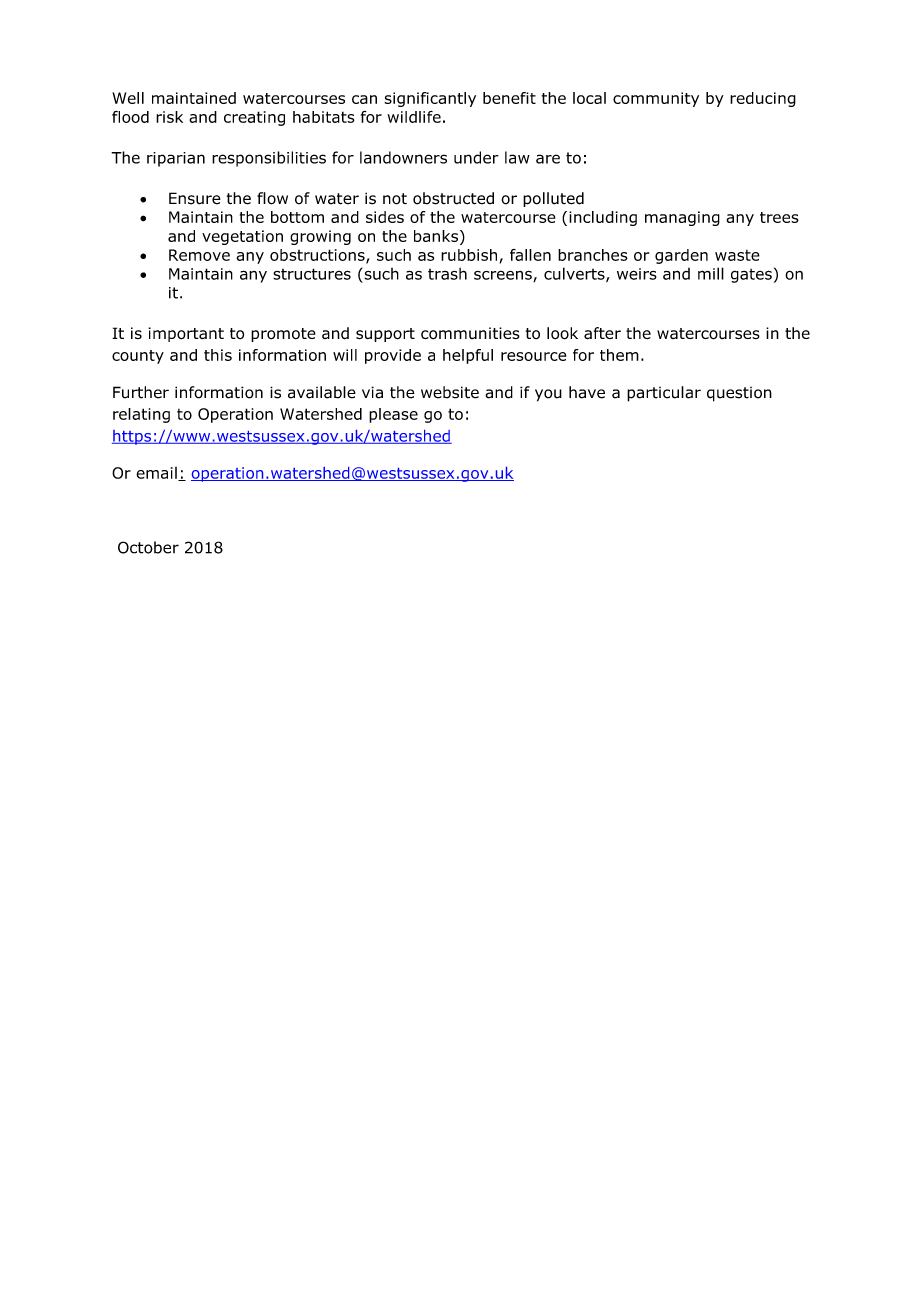 This screenshot has height=1308, width=924. What do you see at coordinates (682, 218) in the screenshot?
I see `managing` at bounding box center [682, 218].
